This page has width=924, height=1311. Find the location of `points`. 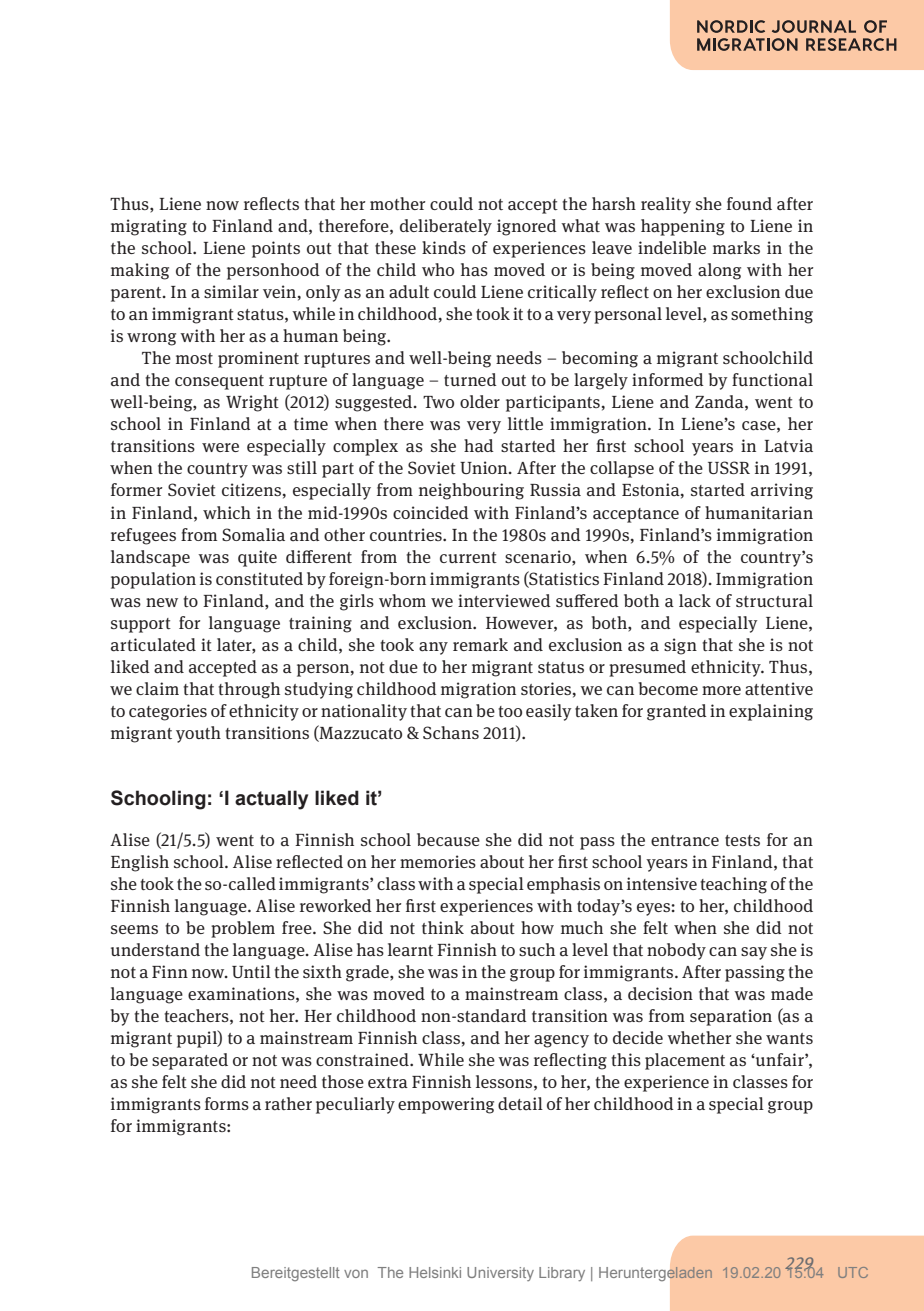

points is located at coordinates (276, 249).
